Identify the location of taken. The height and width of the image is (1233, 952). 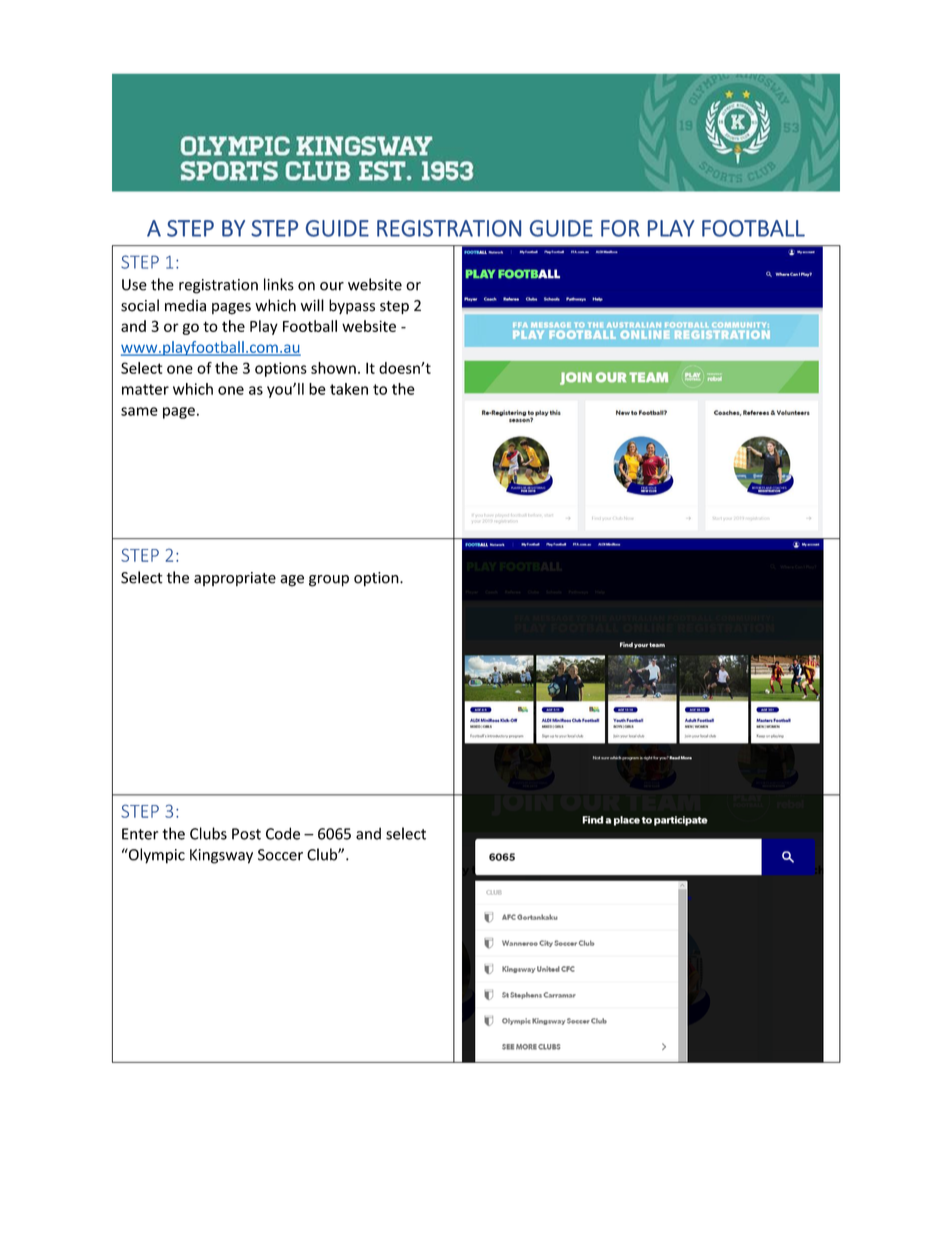
(349, 389).
